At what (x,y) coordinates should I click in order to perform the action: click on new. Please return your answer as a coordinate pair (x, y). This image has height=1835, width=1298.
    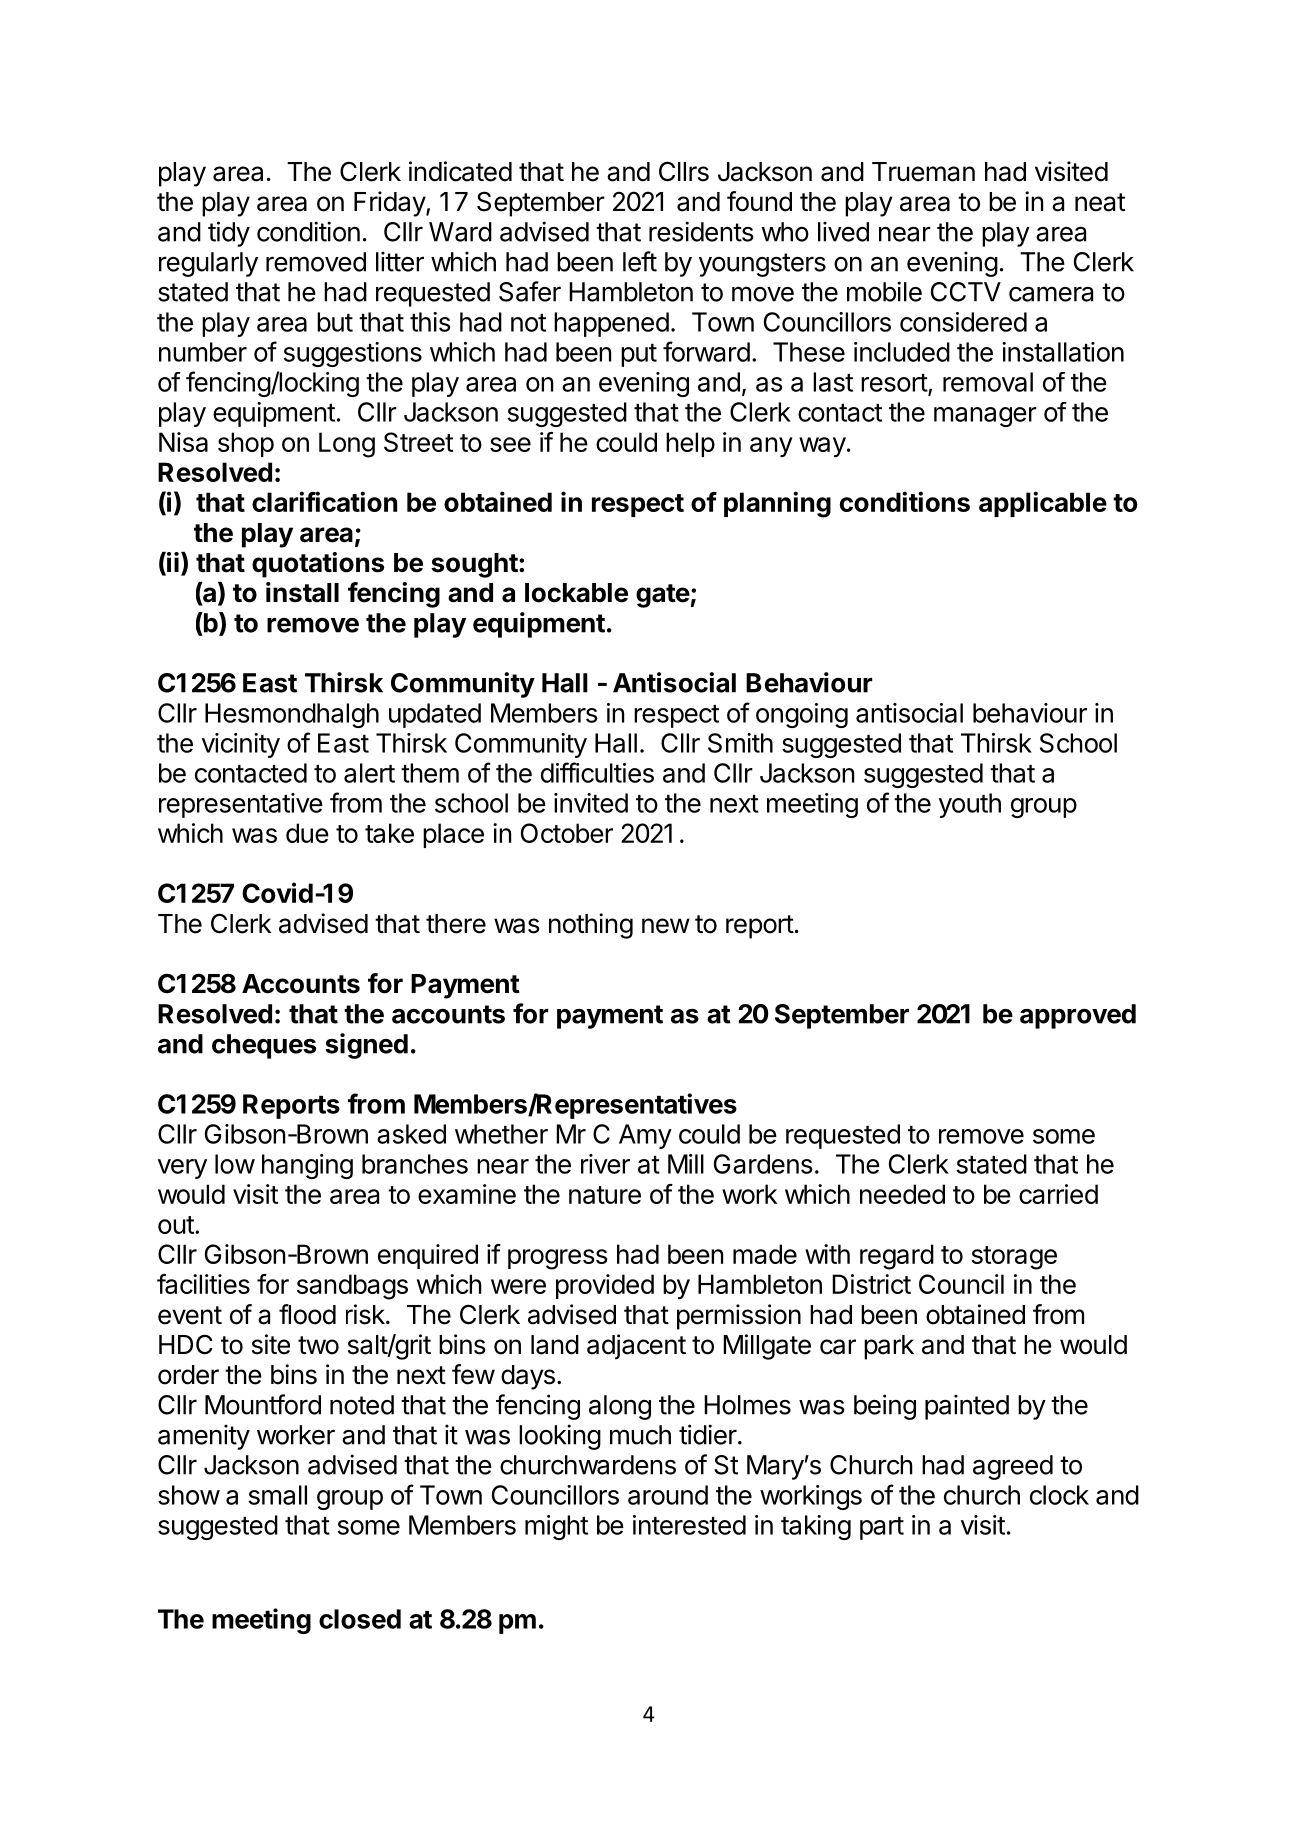
    Looking at the image, I should click on (666, 926).
